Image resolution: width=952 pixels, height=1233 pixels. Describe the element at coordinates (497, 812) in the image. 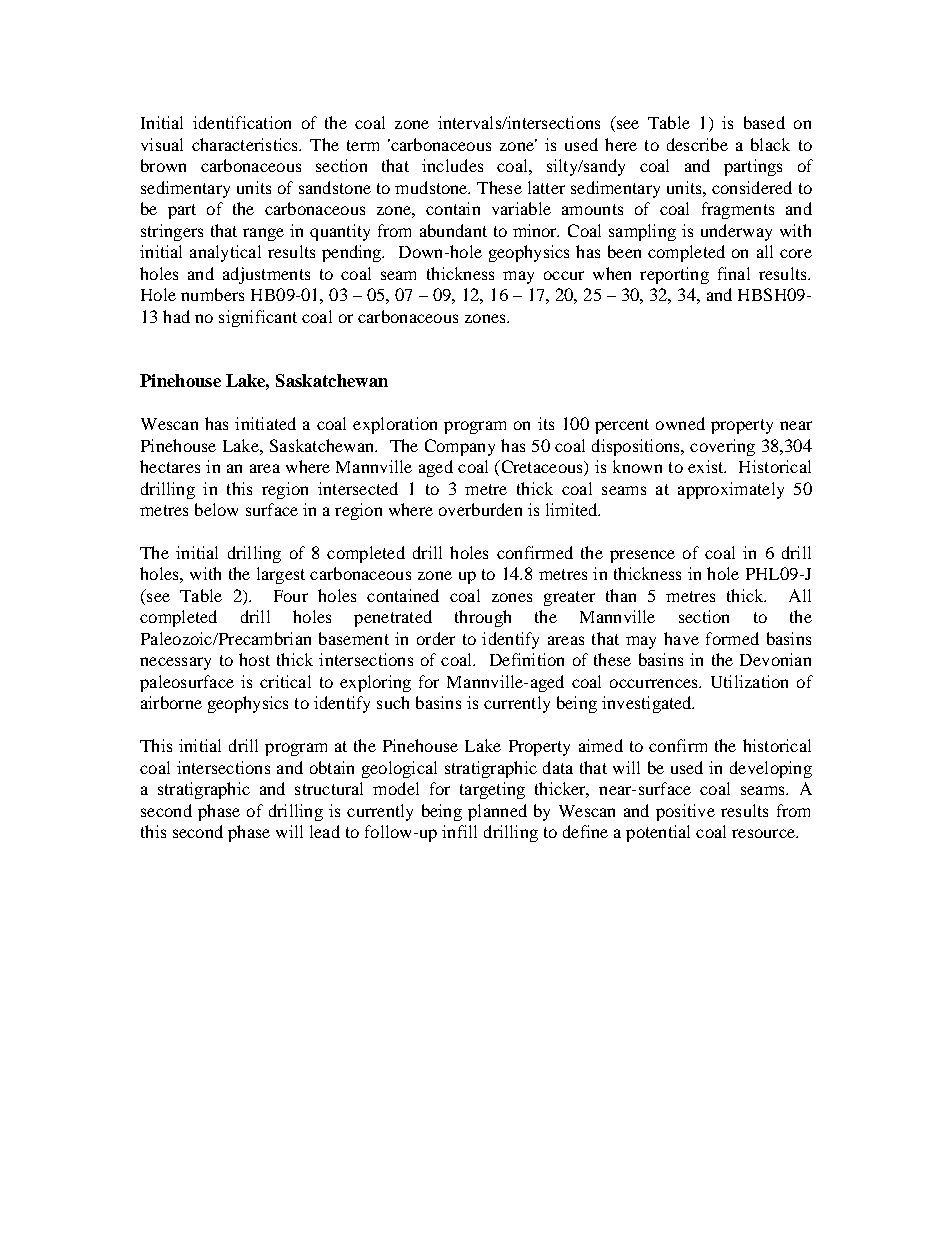

I see `planned` at that location.
